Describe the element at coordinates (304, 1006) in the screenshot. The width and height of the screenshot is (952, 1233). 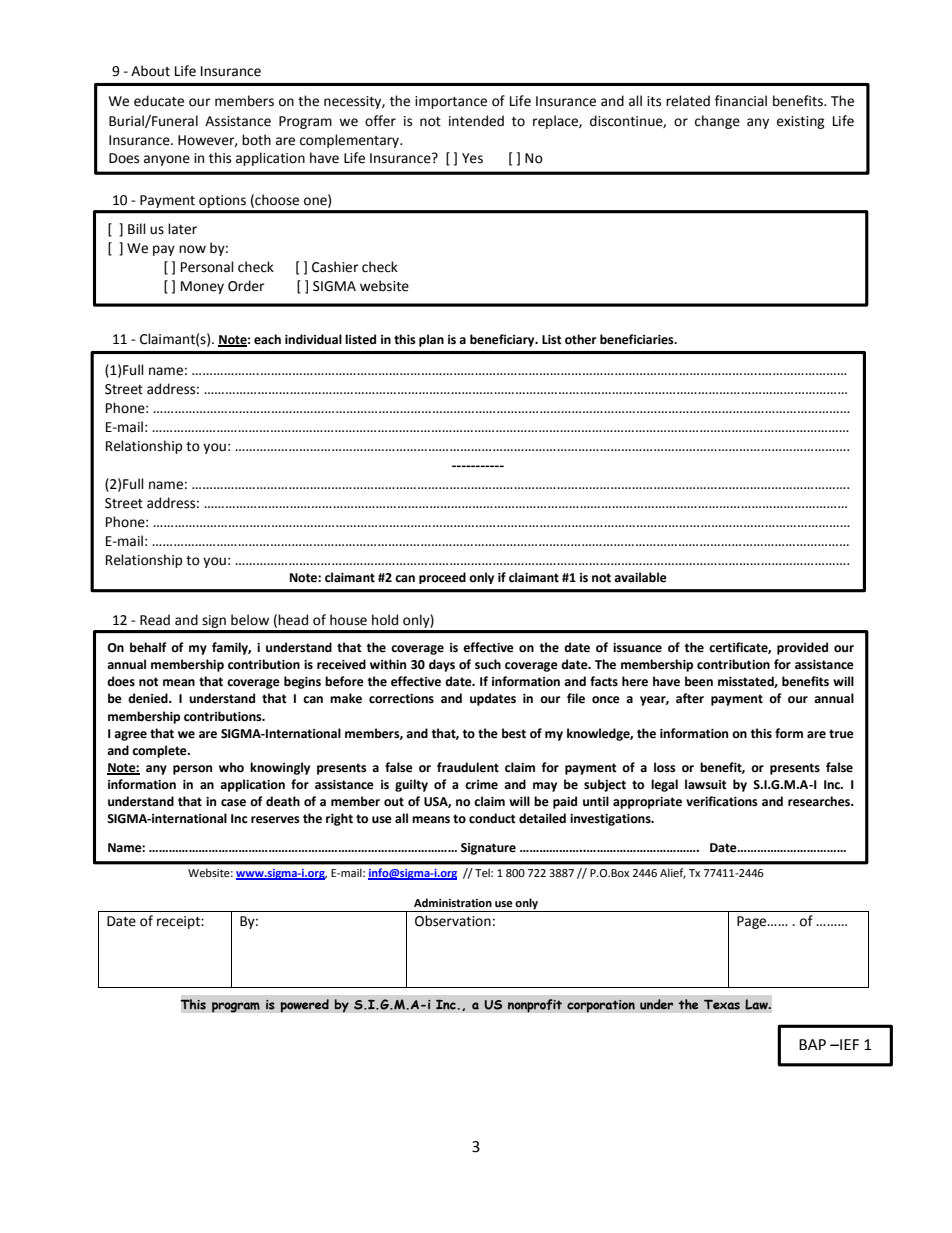
I see `powered` at that location.
